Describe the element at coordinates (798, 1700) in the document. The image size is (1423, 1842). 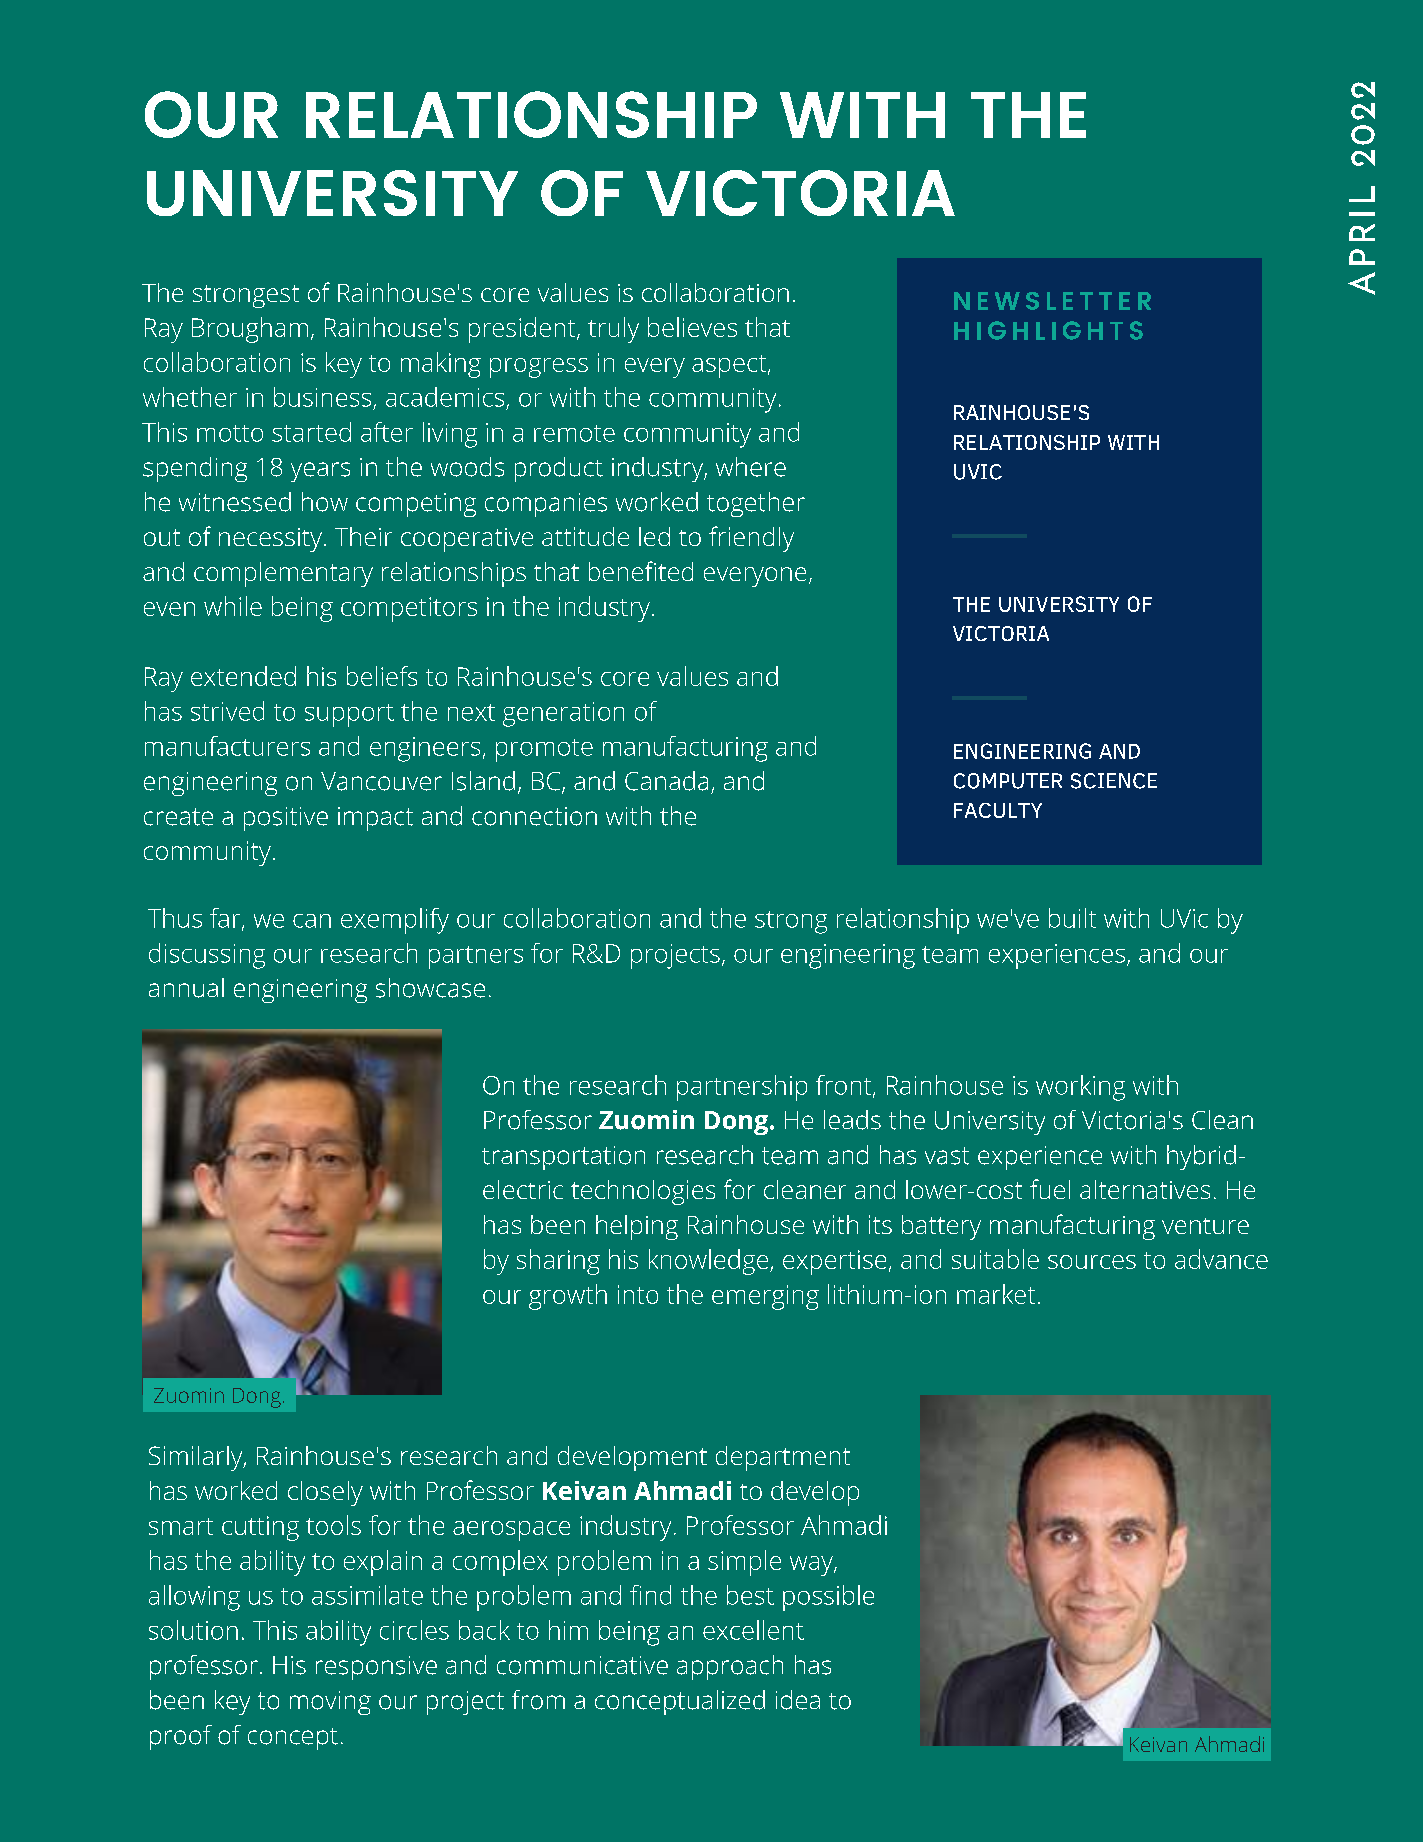
I see `idea` at that location.
